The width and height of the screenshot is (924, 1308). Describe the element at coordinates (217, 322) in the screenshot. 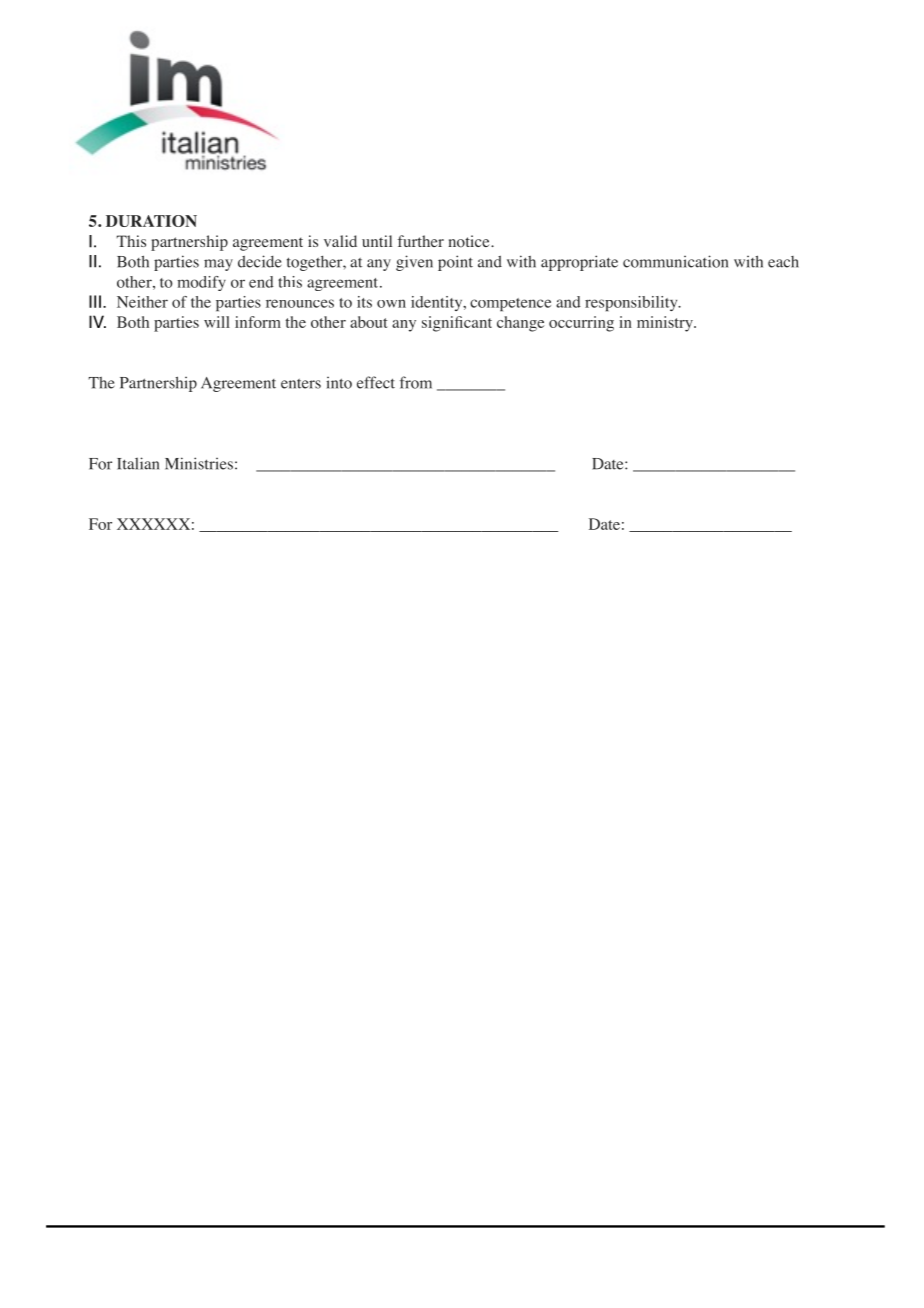

I see `will` at that location.
